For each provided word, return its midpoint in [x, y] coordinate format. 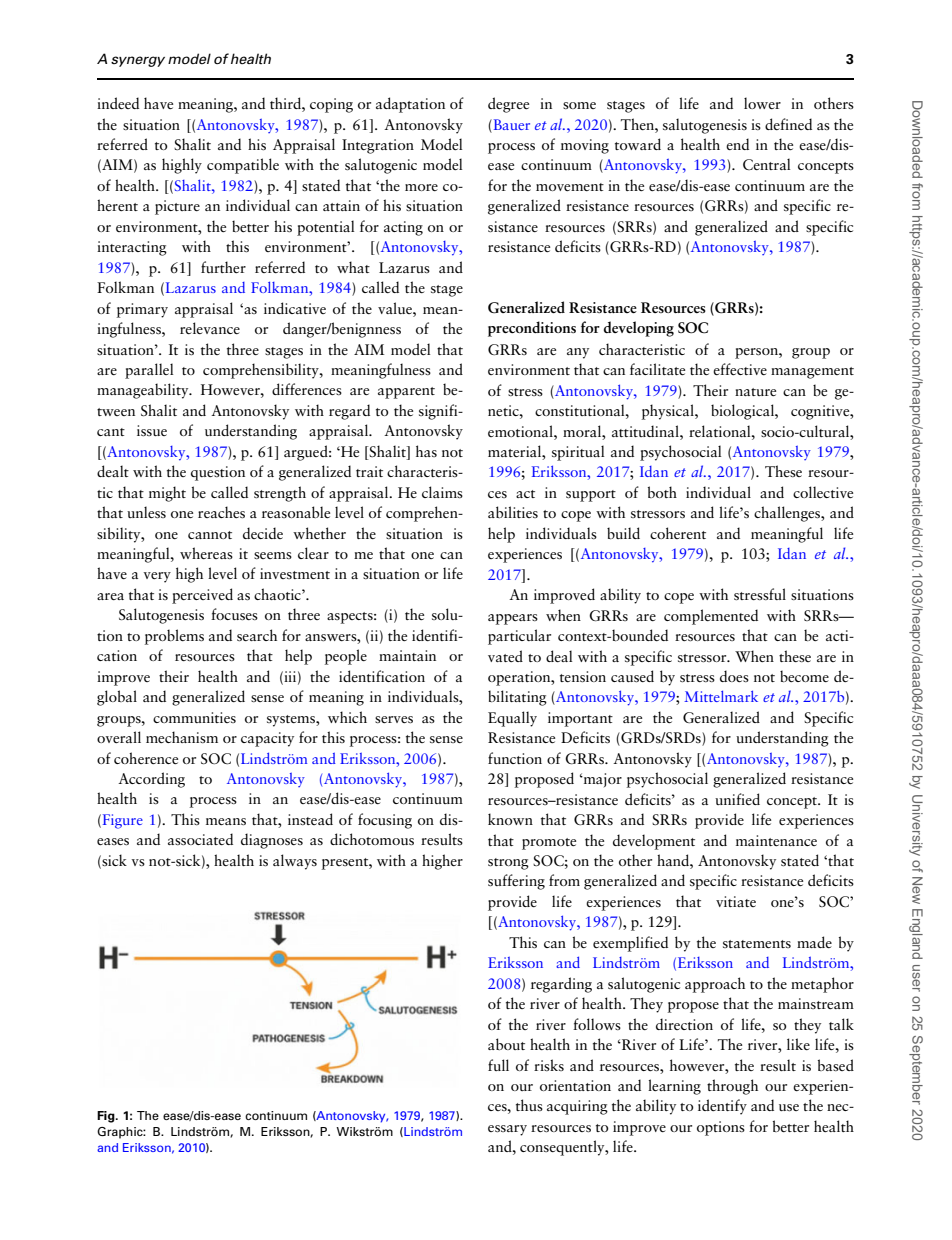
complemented [711, 617]
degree [508, 105]
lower [762, 103]
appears [513, 619]
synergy [138, 61]
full [498, 1065]
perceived [202, 596]
